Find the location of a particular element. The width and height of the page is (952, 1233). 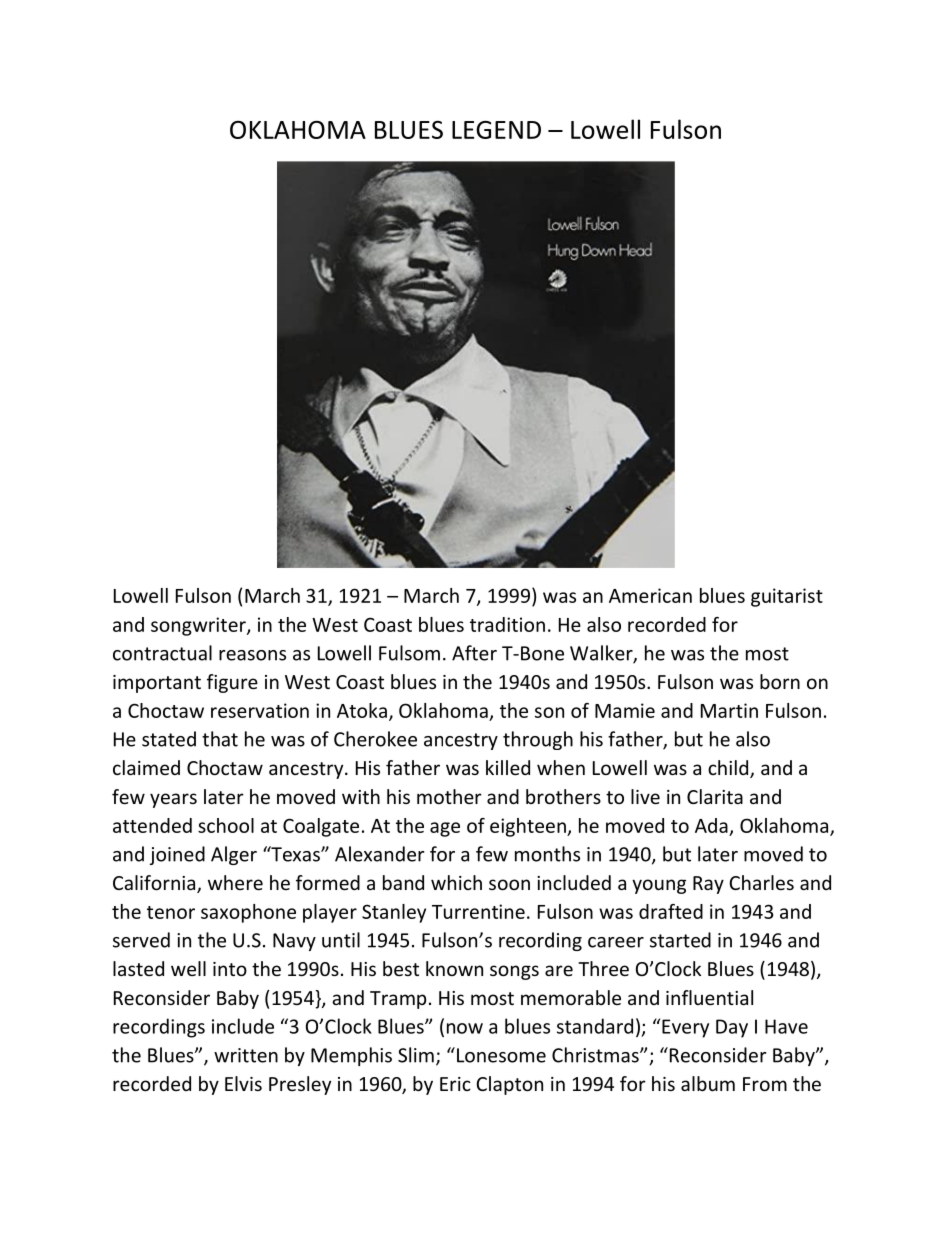

through is located at coordinates (538, 740).
